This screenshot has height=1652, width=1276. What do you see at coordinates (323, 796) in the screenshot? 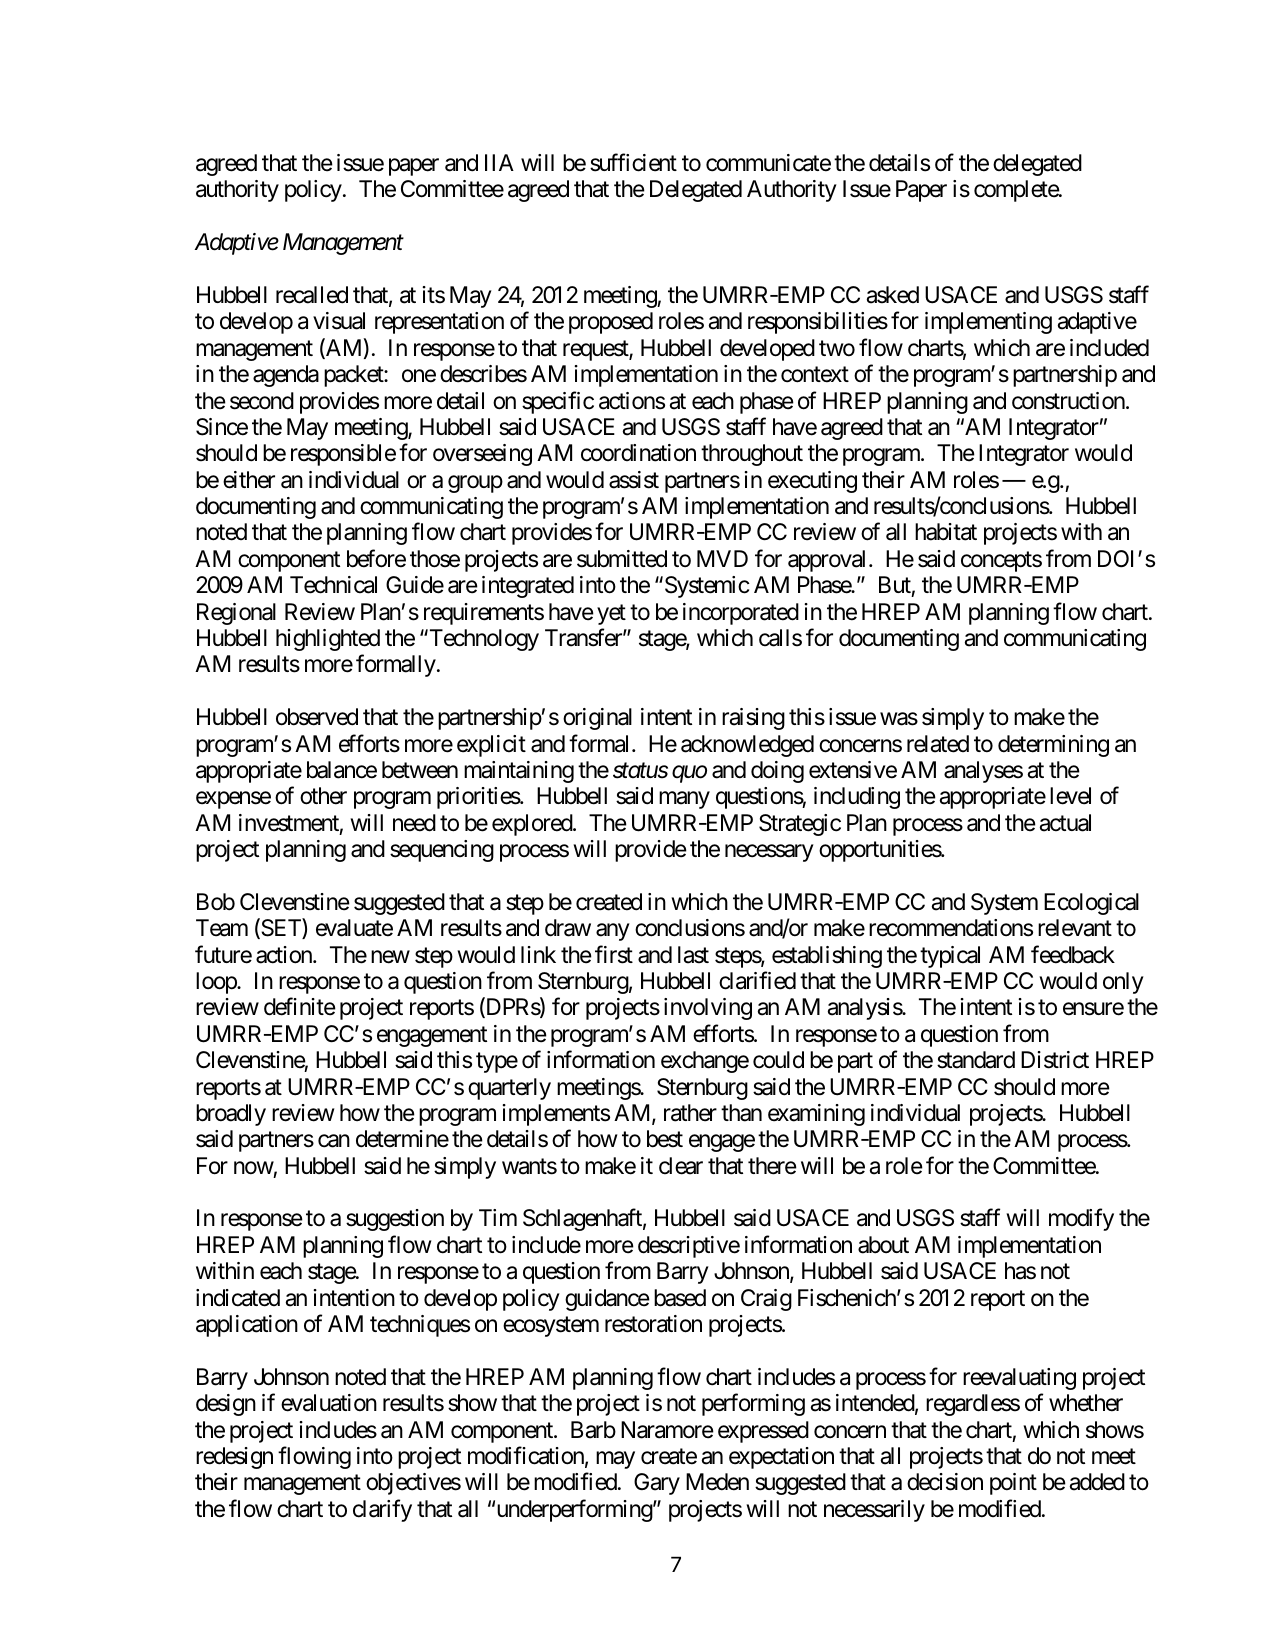
I see `other` at bounding box center [323, 796].
